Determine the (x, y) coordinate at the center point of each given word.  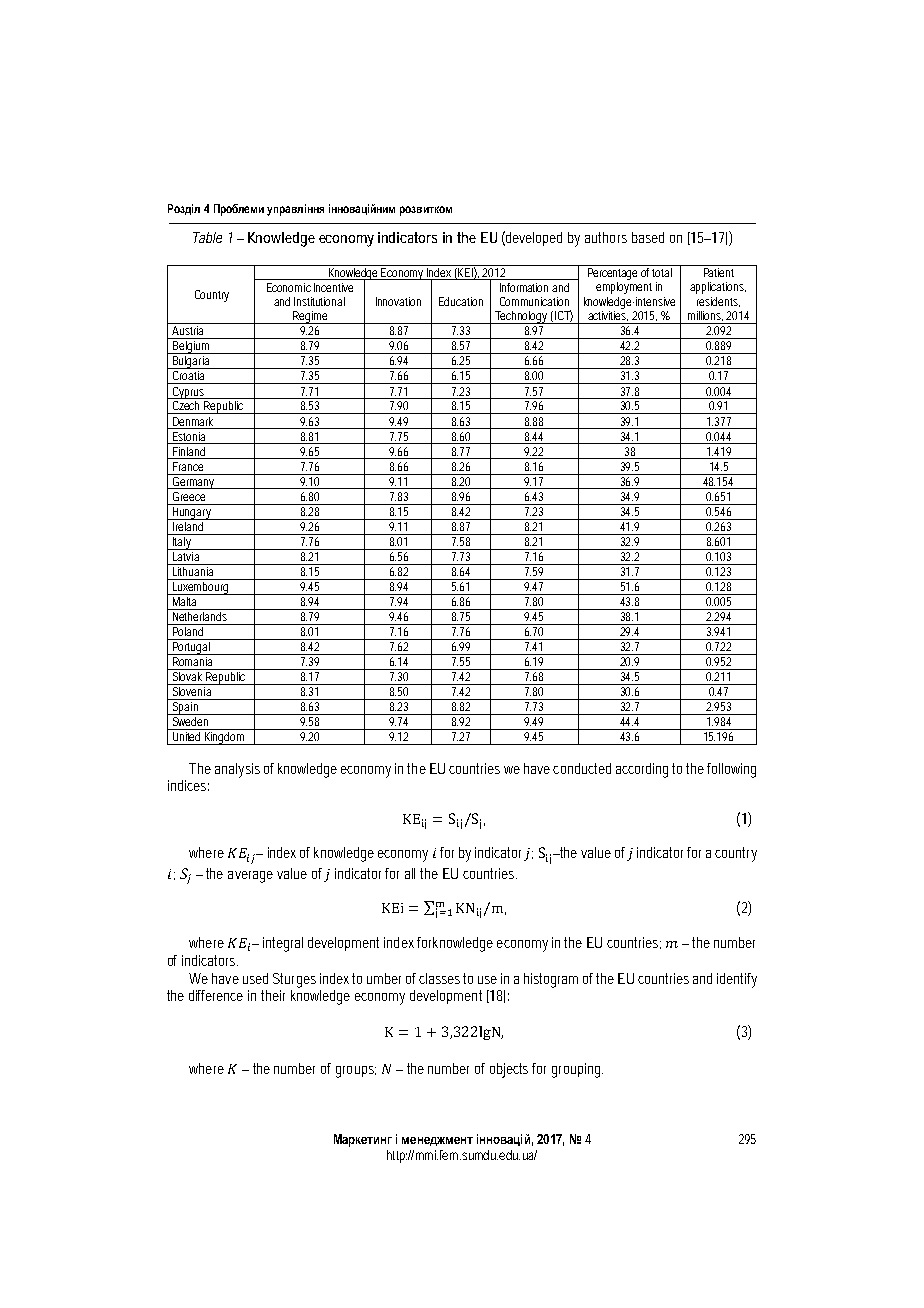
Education (461, 301)
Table (207, 237)
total (662, 272)
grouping (576, 1070)
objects (509, 1070)
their (273, 995)
